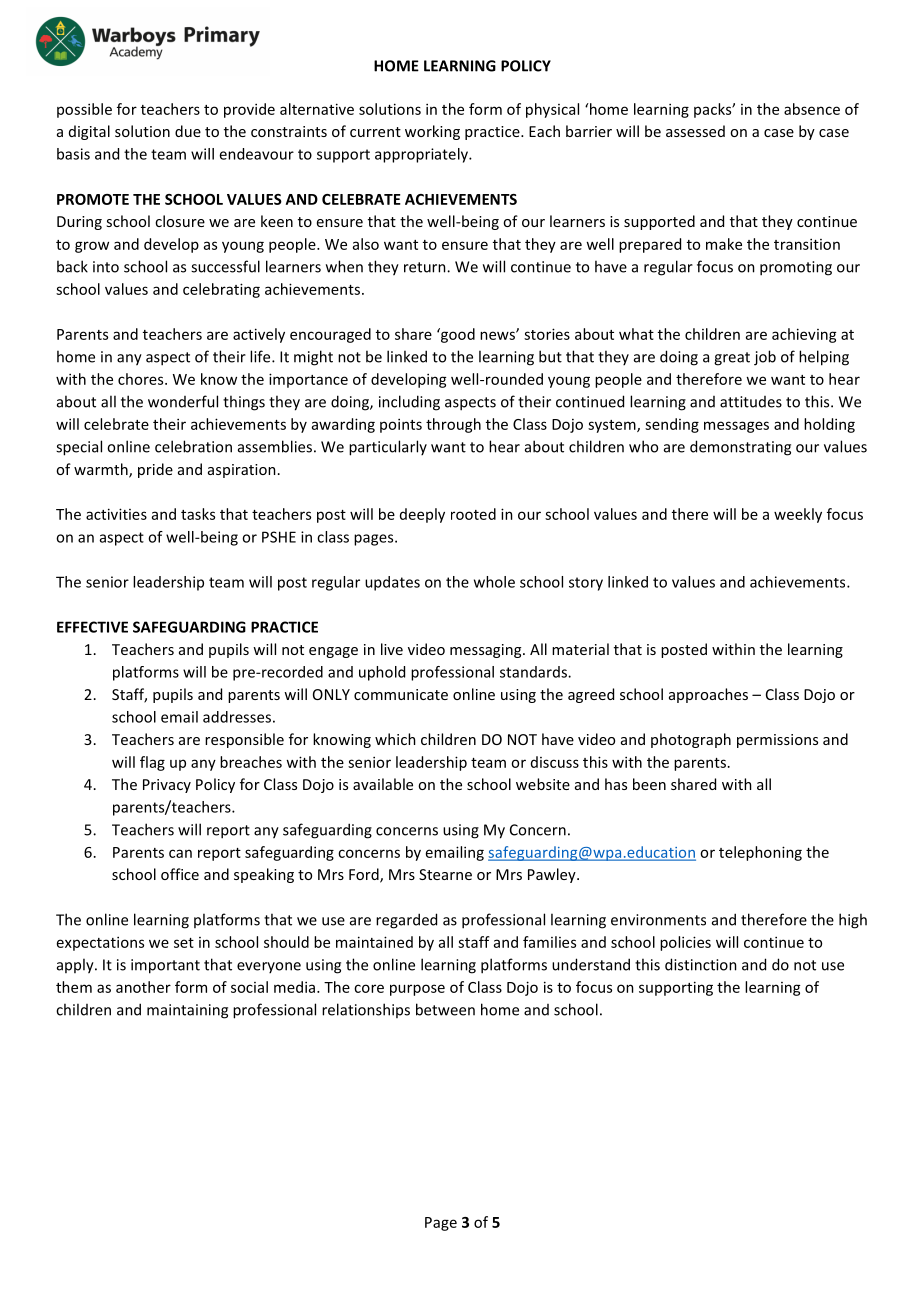  Describe the element at coordinates (198, 514) in the screenshot. I see `tasks` at that location.
